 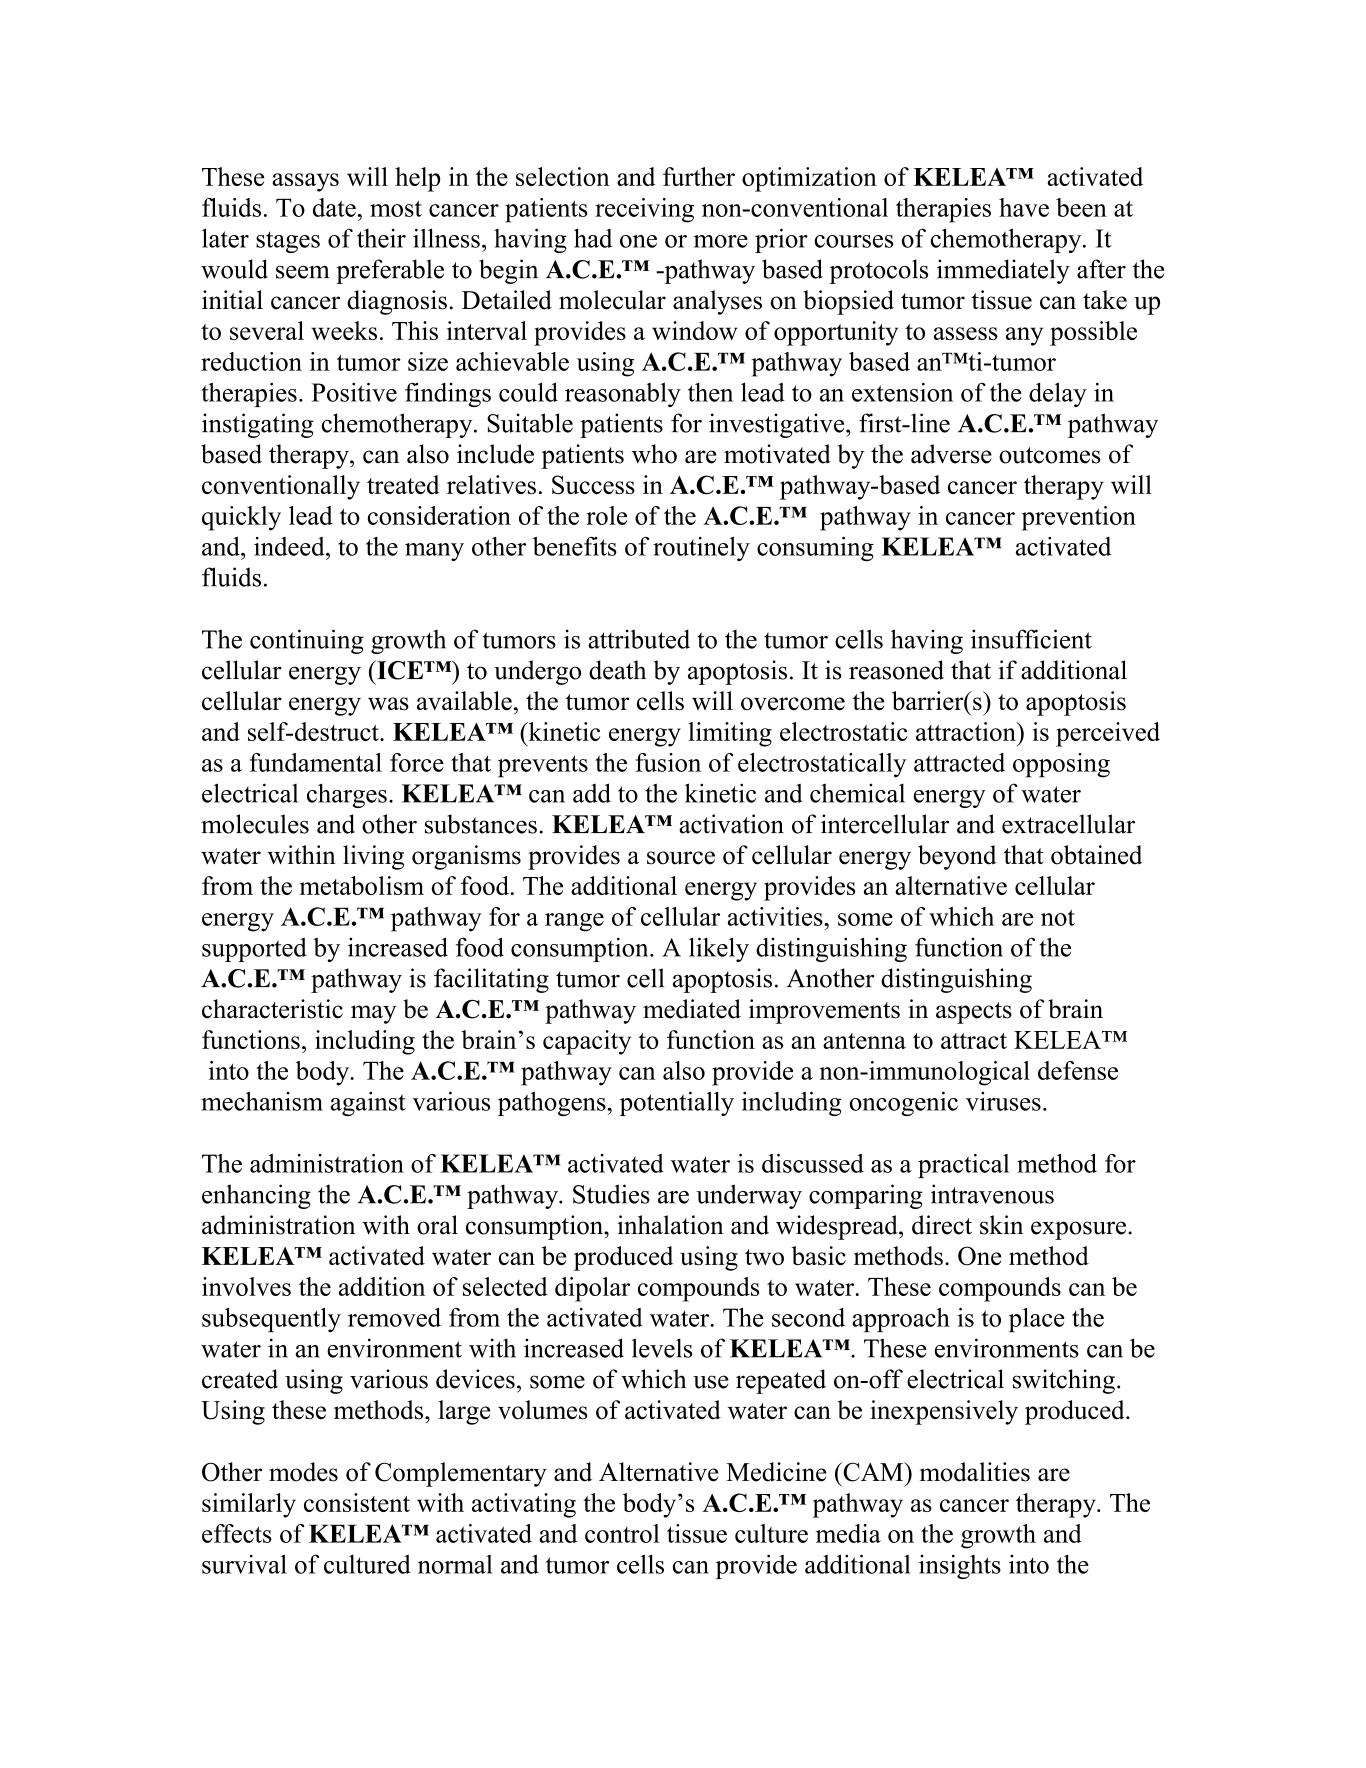 What do you see at coordinates (681, 858) in the screenshot?
I see `source` at bounding box center [681, 858].
